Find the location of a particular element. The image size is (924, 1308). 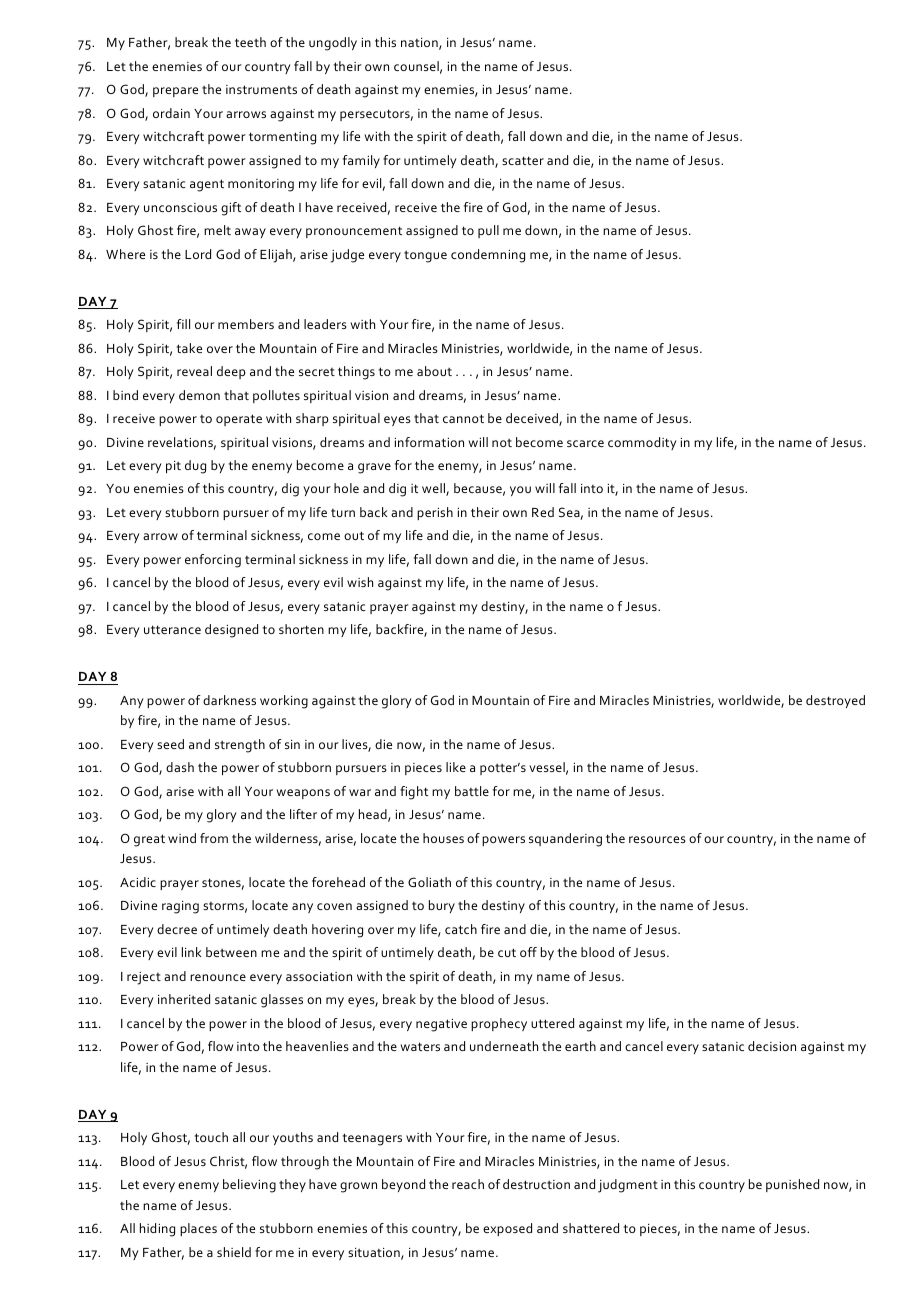

wish is located at coordinates (360, 582).
